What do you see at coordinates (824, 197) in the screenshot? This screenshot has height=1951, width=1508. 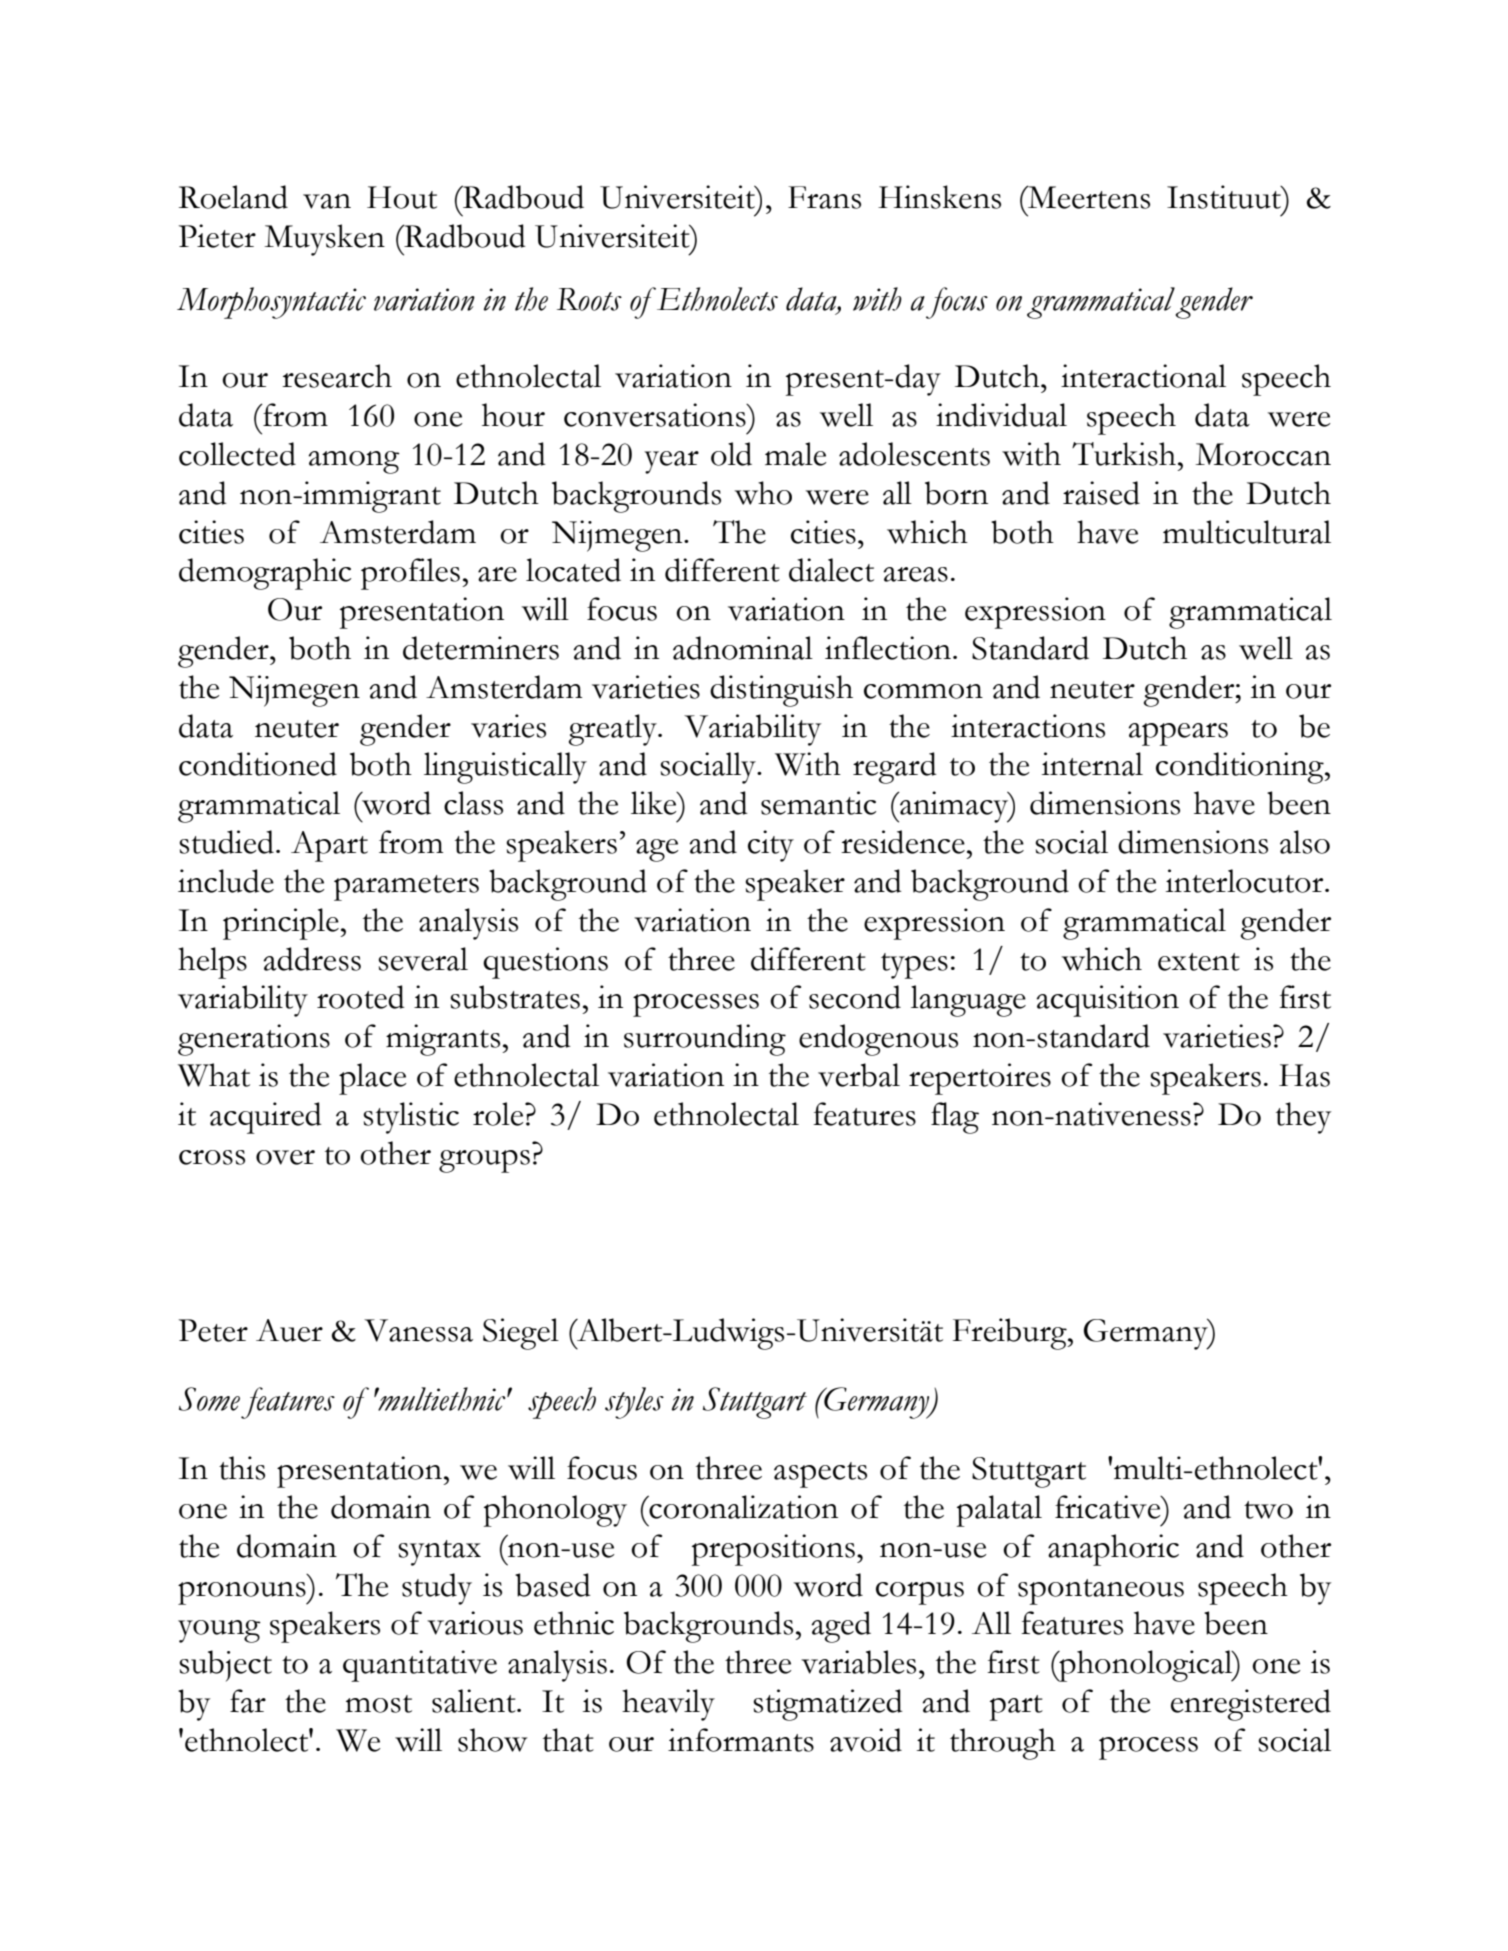 I see `Frans` at bounding box center [824, 197].
